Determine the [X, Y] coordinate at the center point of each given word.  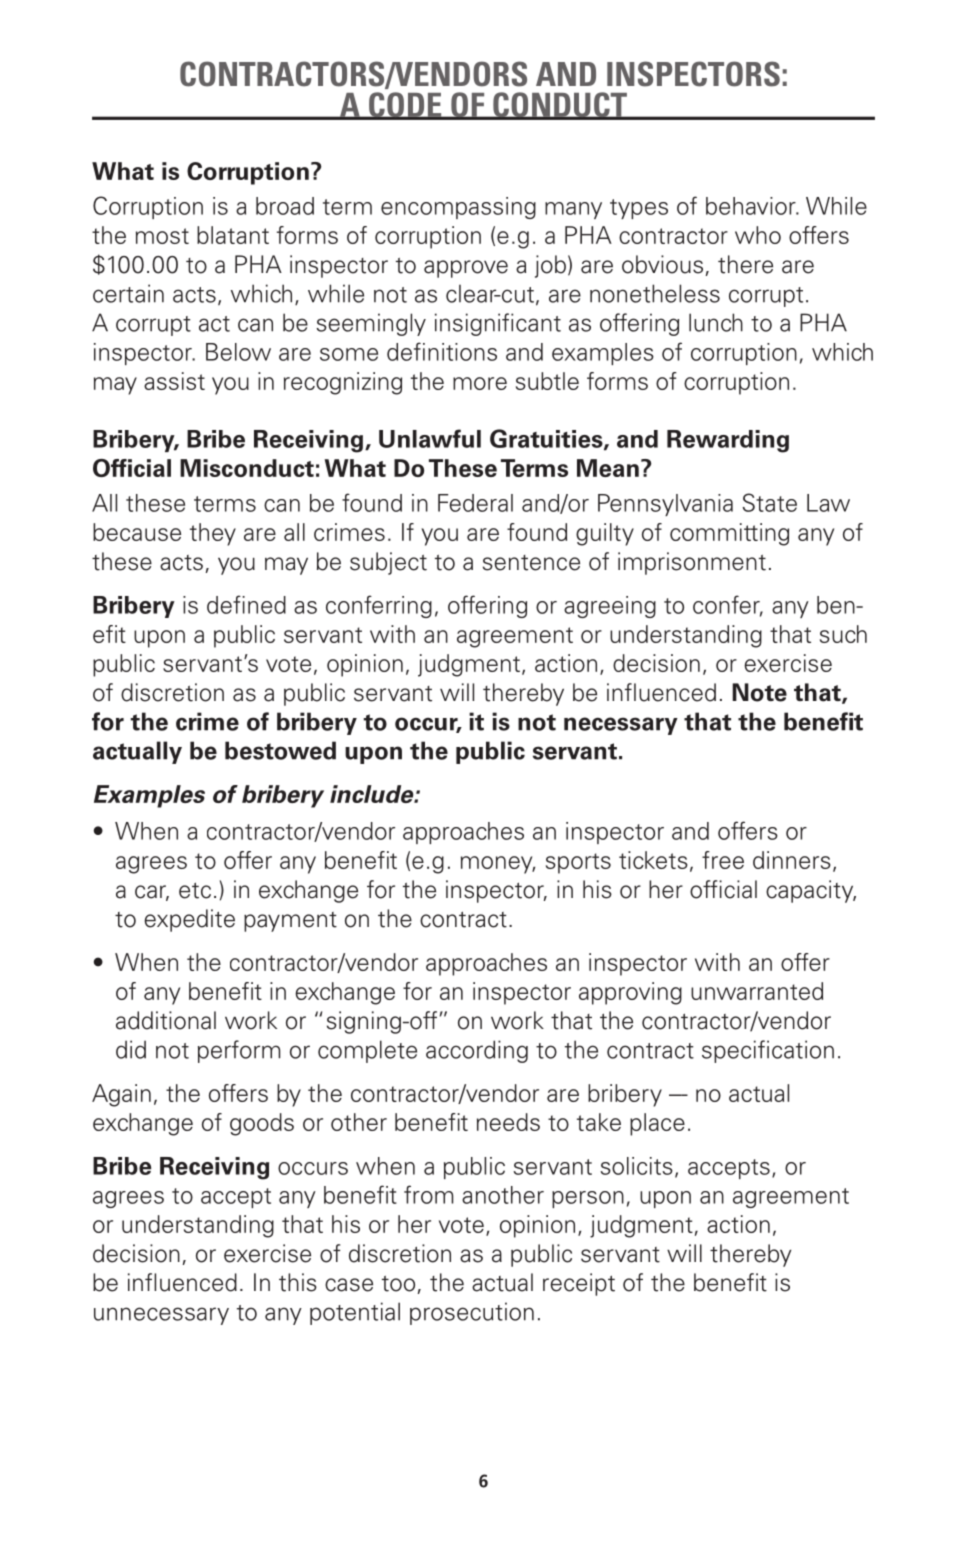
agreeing [610, 607]
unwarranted [757, 991]
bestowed [280, 750]
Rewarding [728, 441]
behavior [752, 206]
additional [166, 1020]
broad [285, 206]
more [480, 383]
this [298, 1282]
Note [759, 692]
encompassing [458, 208]
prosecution [472, 1313]
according [477, 1051]
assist [174, 381]
